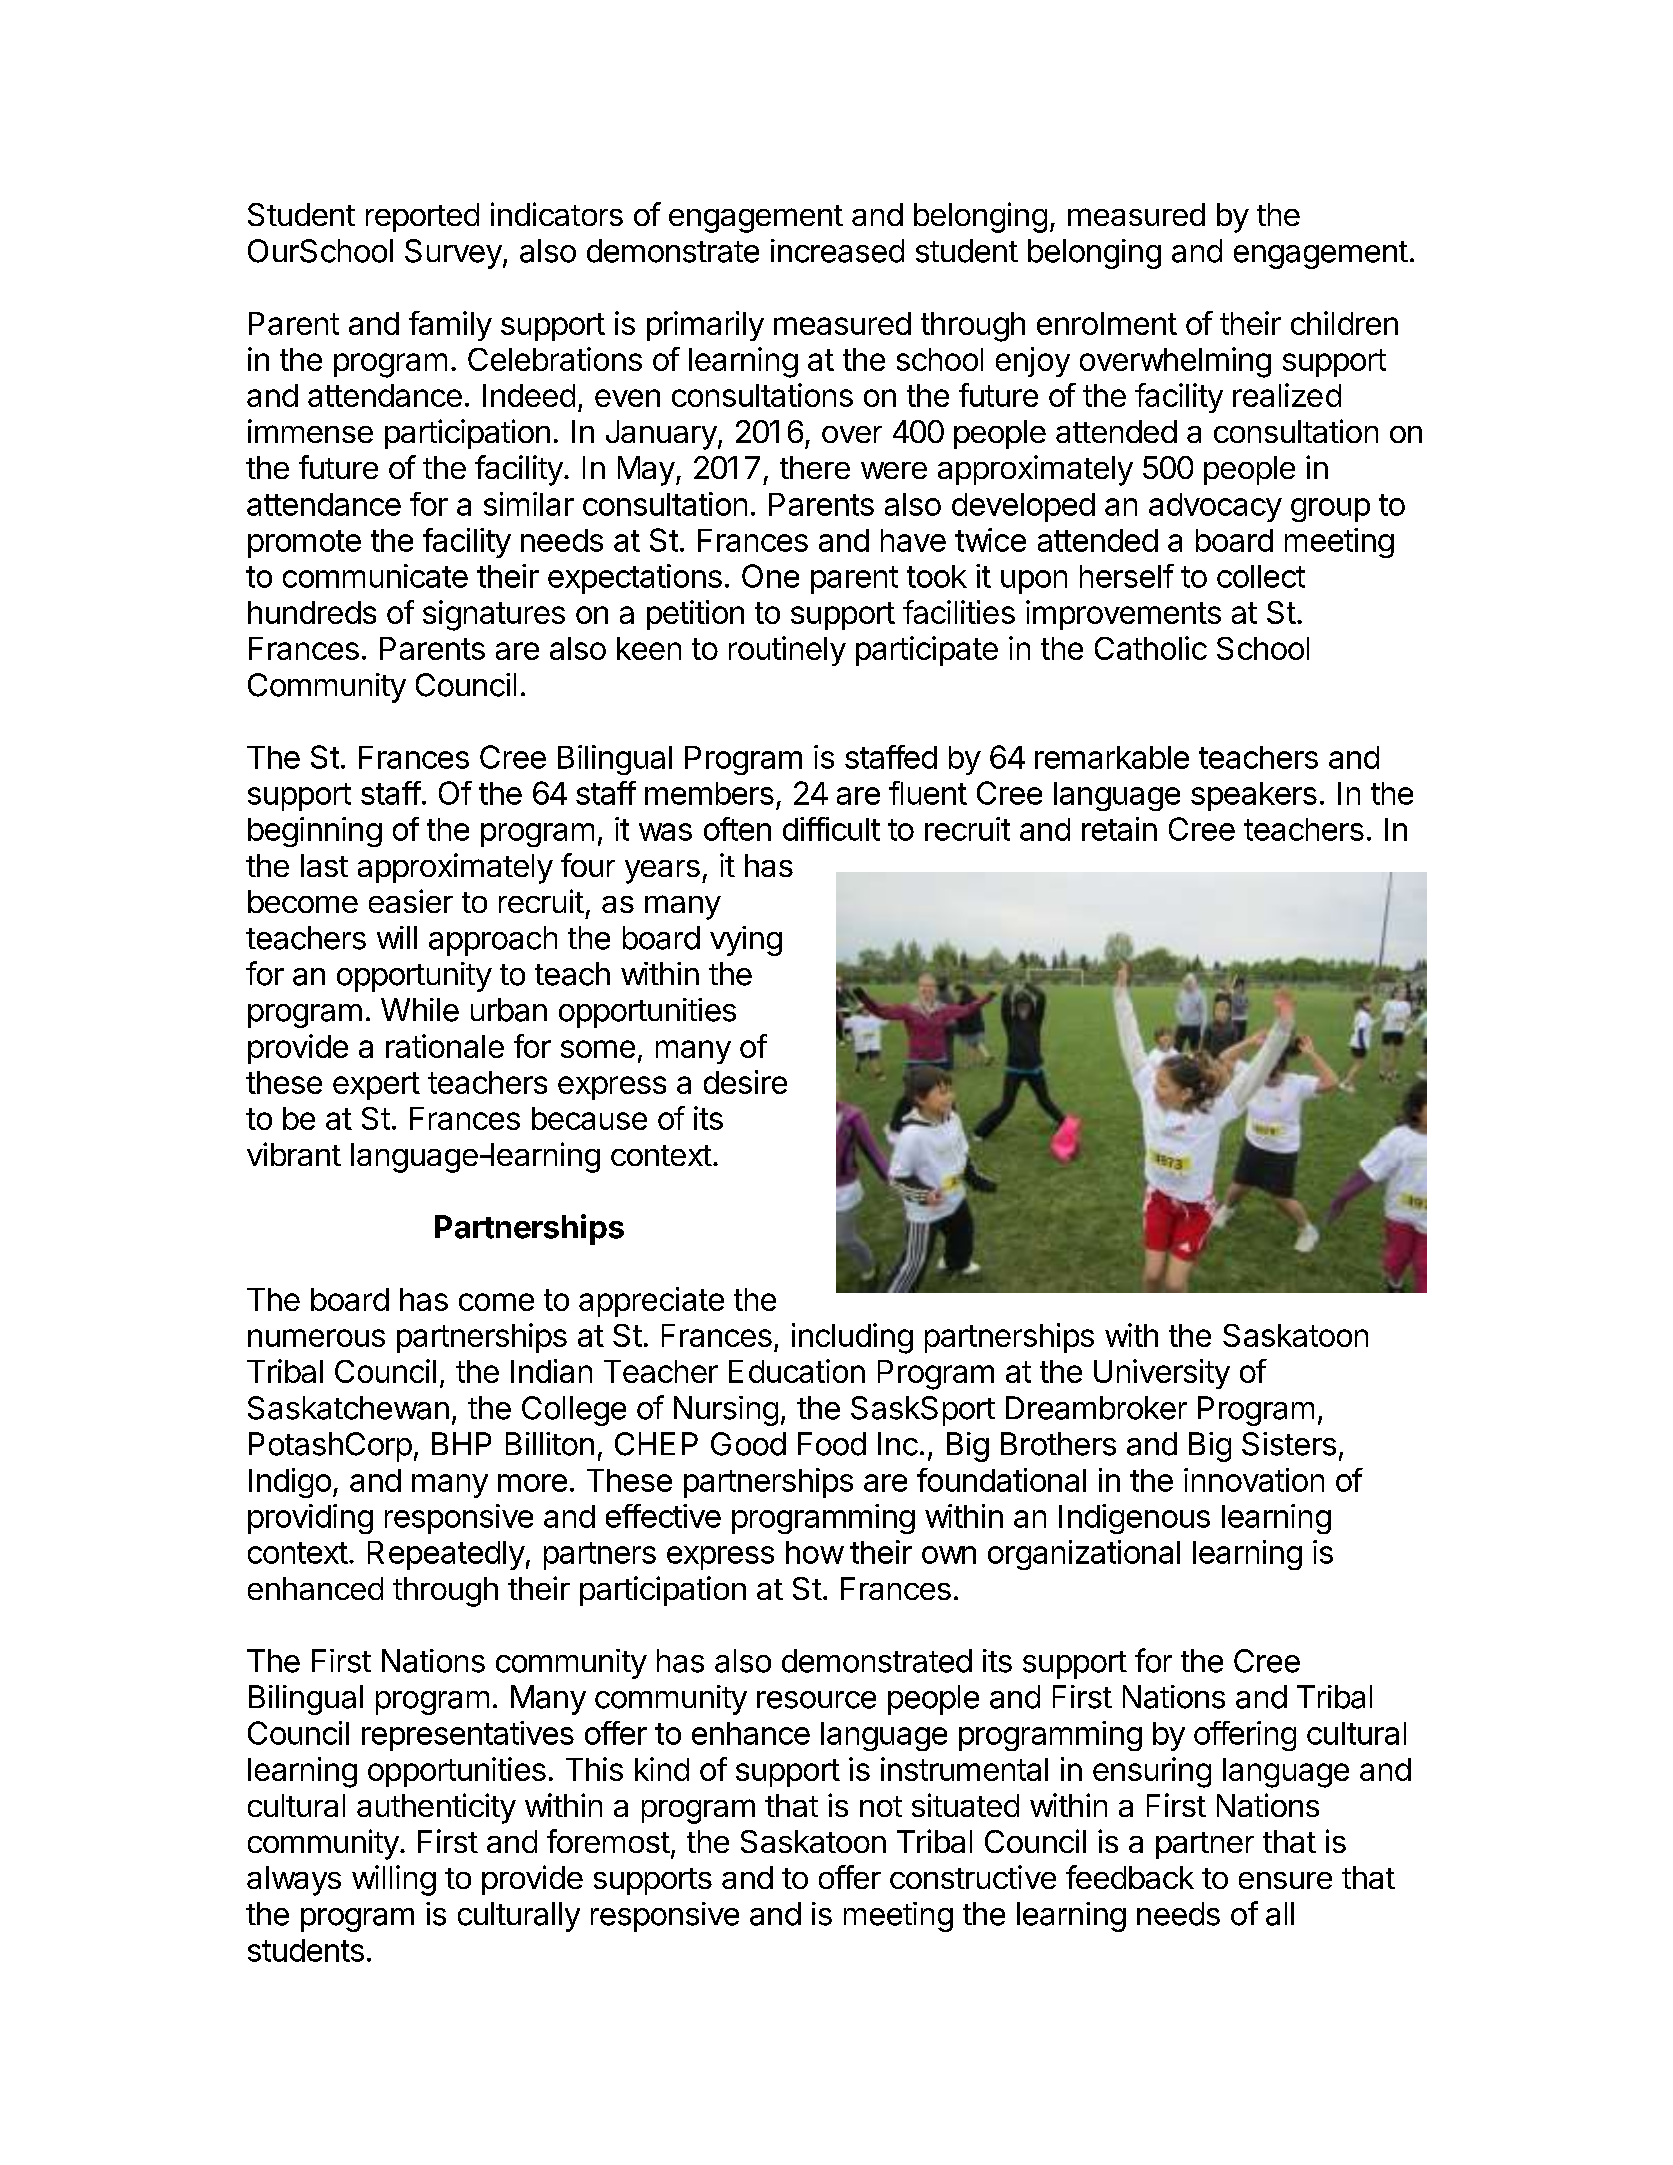  I want to click on Survey, so click(453, 254).
